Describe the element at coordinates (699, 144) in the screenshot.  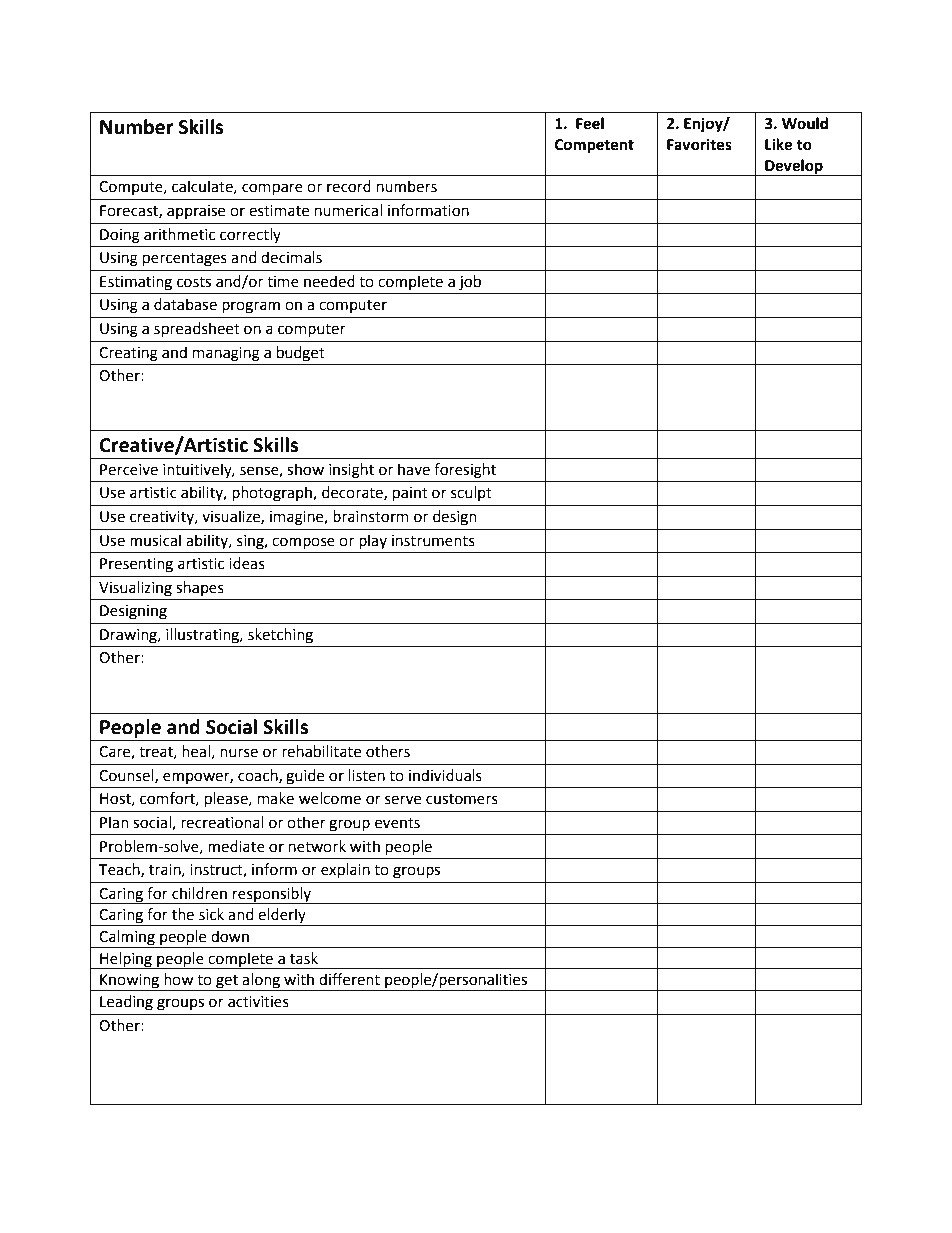
I see `Favorites` at that location.
